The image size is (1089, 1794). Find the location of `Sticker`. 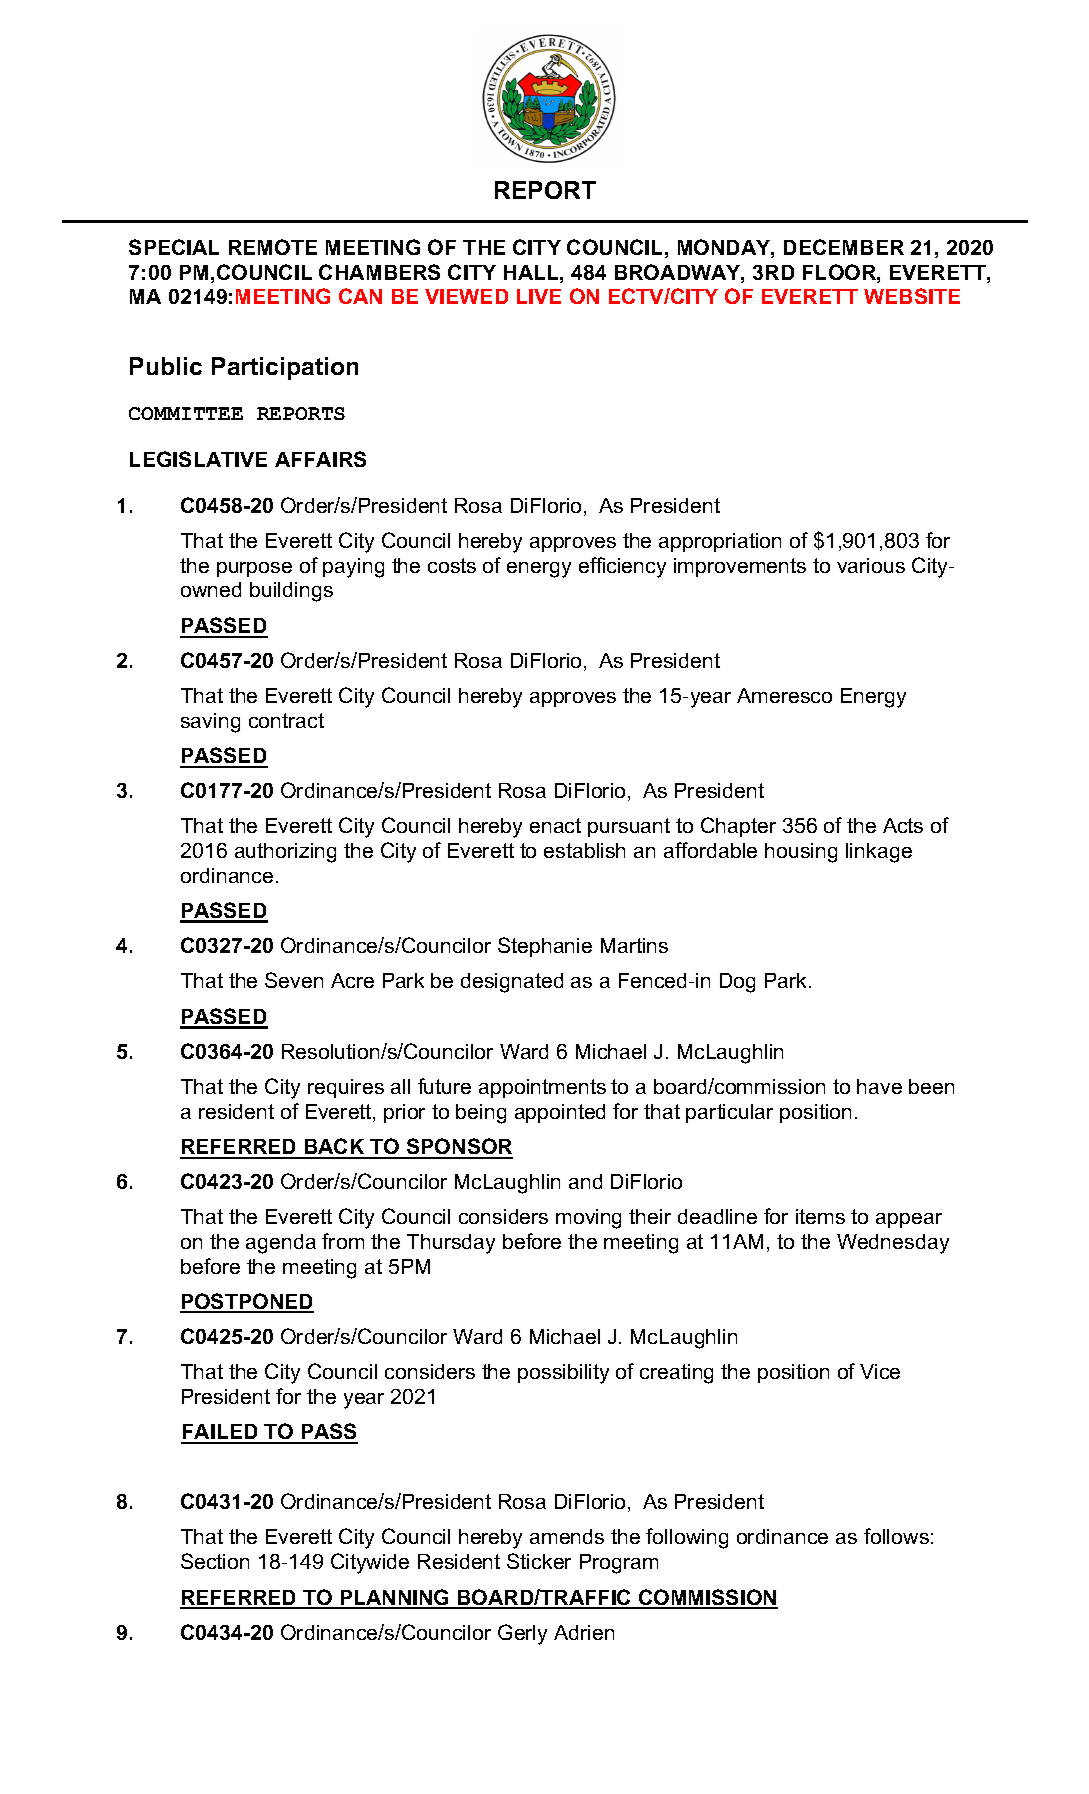

Sticker is located at coordinates (539, 1561).
